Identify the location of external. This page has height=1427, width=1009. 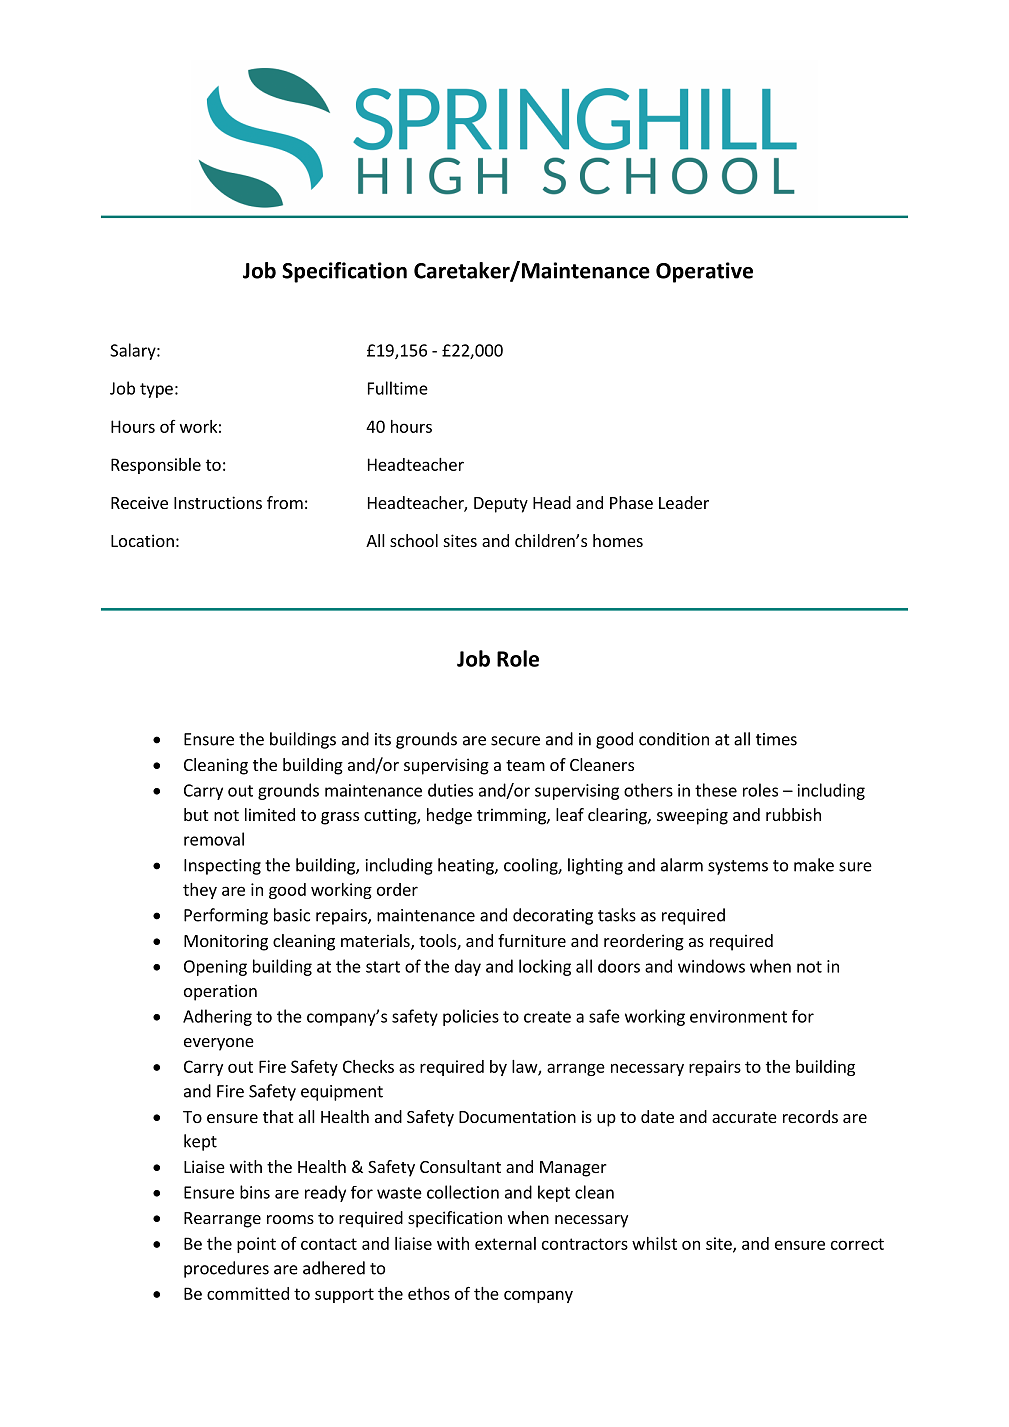
(505, 1243).
